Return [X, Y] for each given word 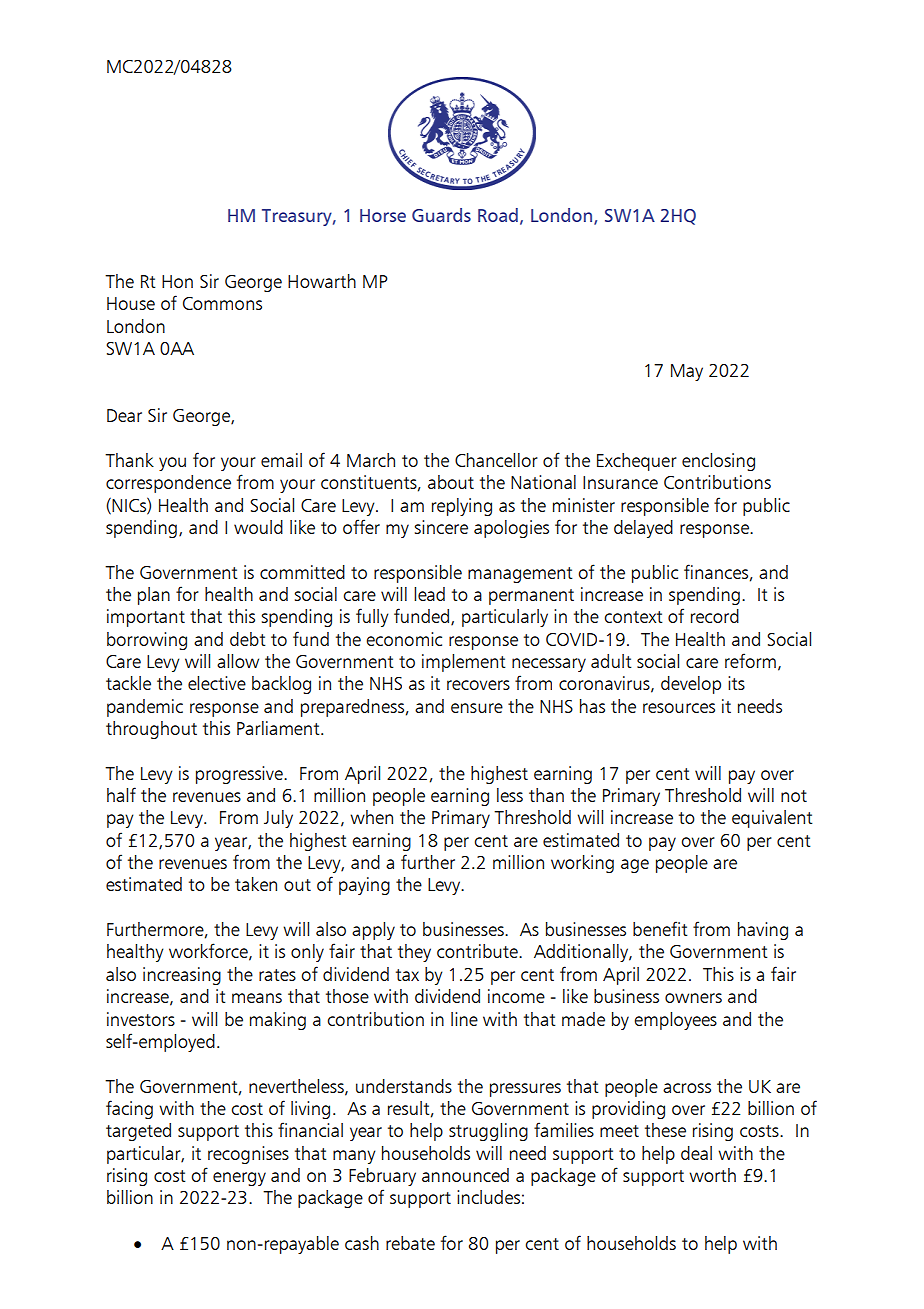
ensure [477, 708]
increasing [182, 976]
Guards [441, 215]
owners [693, 998]
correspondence [168, 484]
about [451, 482]
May [687, 372]
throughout [151, 730]
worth [712, 1175]
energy [239, 1179]
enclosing [718, 462]
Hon [177, 281]
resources [679, 708]
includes [488, 1197]
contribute [478, 951]
